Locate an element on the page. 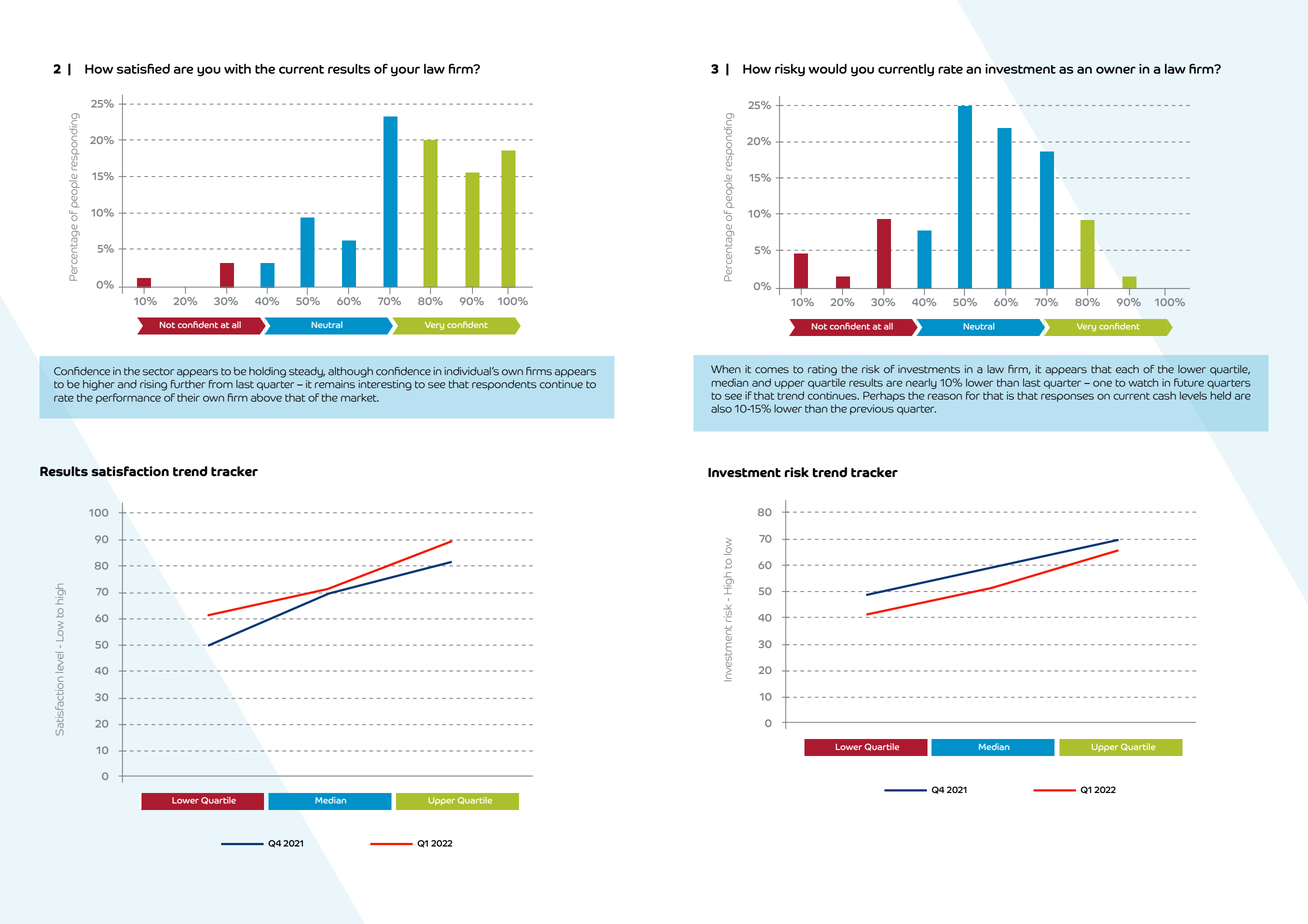 Image resolution: width=1308 pixels, height=924 pixels. owner is located at coordinates (1116, 70).
